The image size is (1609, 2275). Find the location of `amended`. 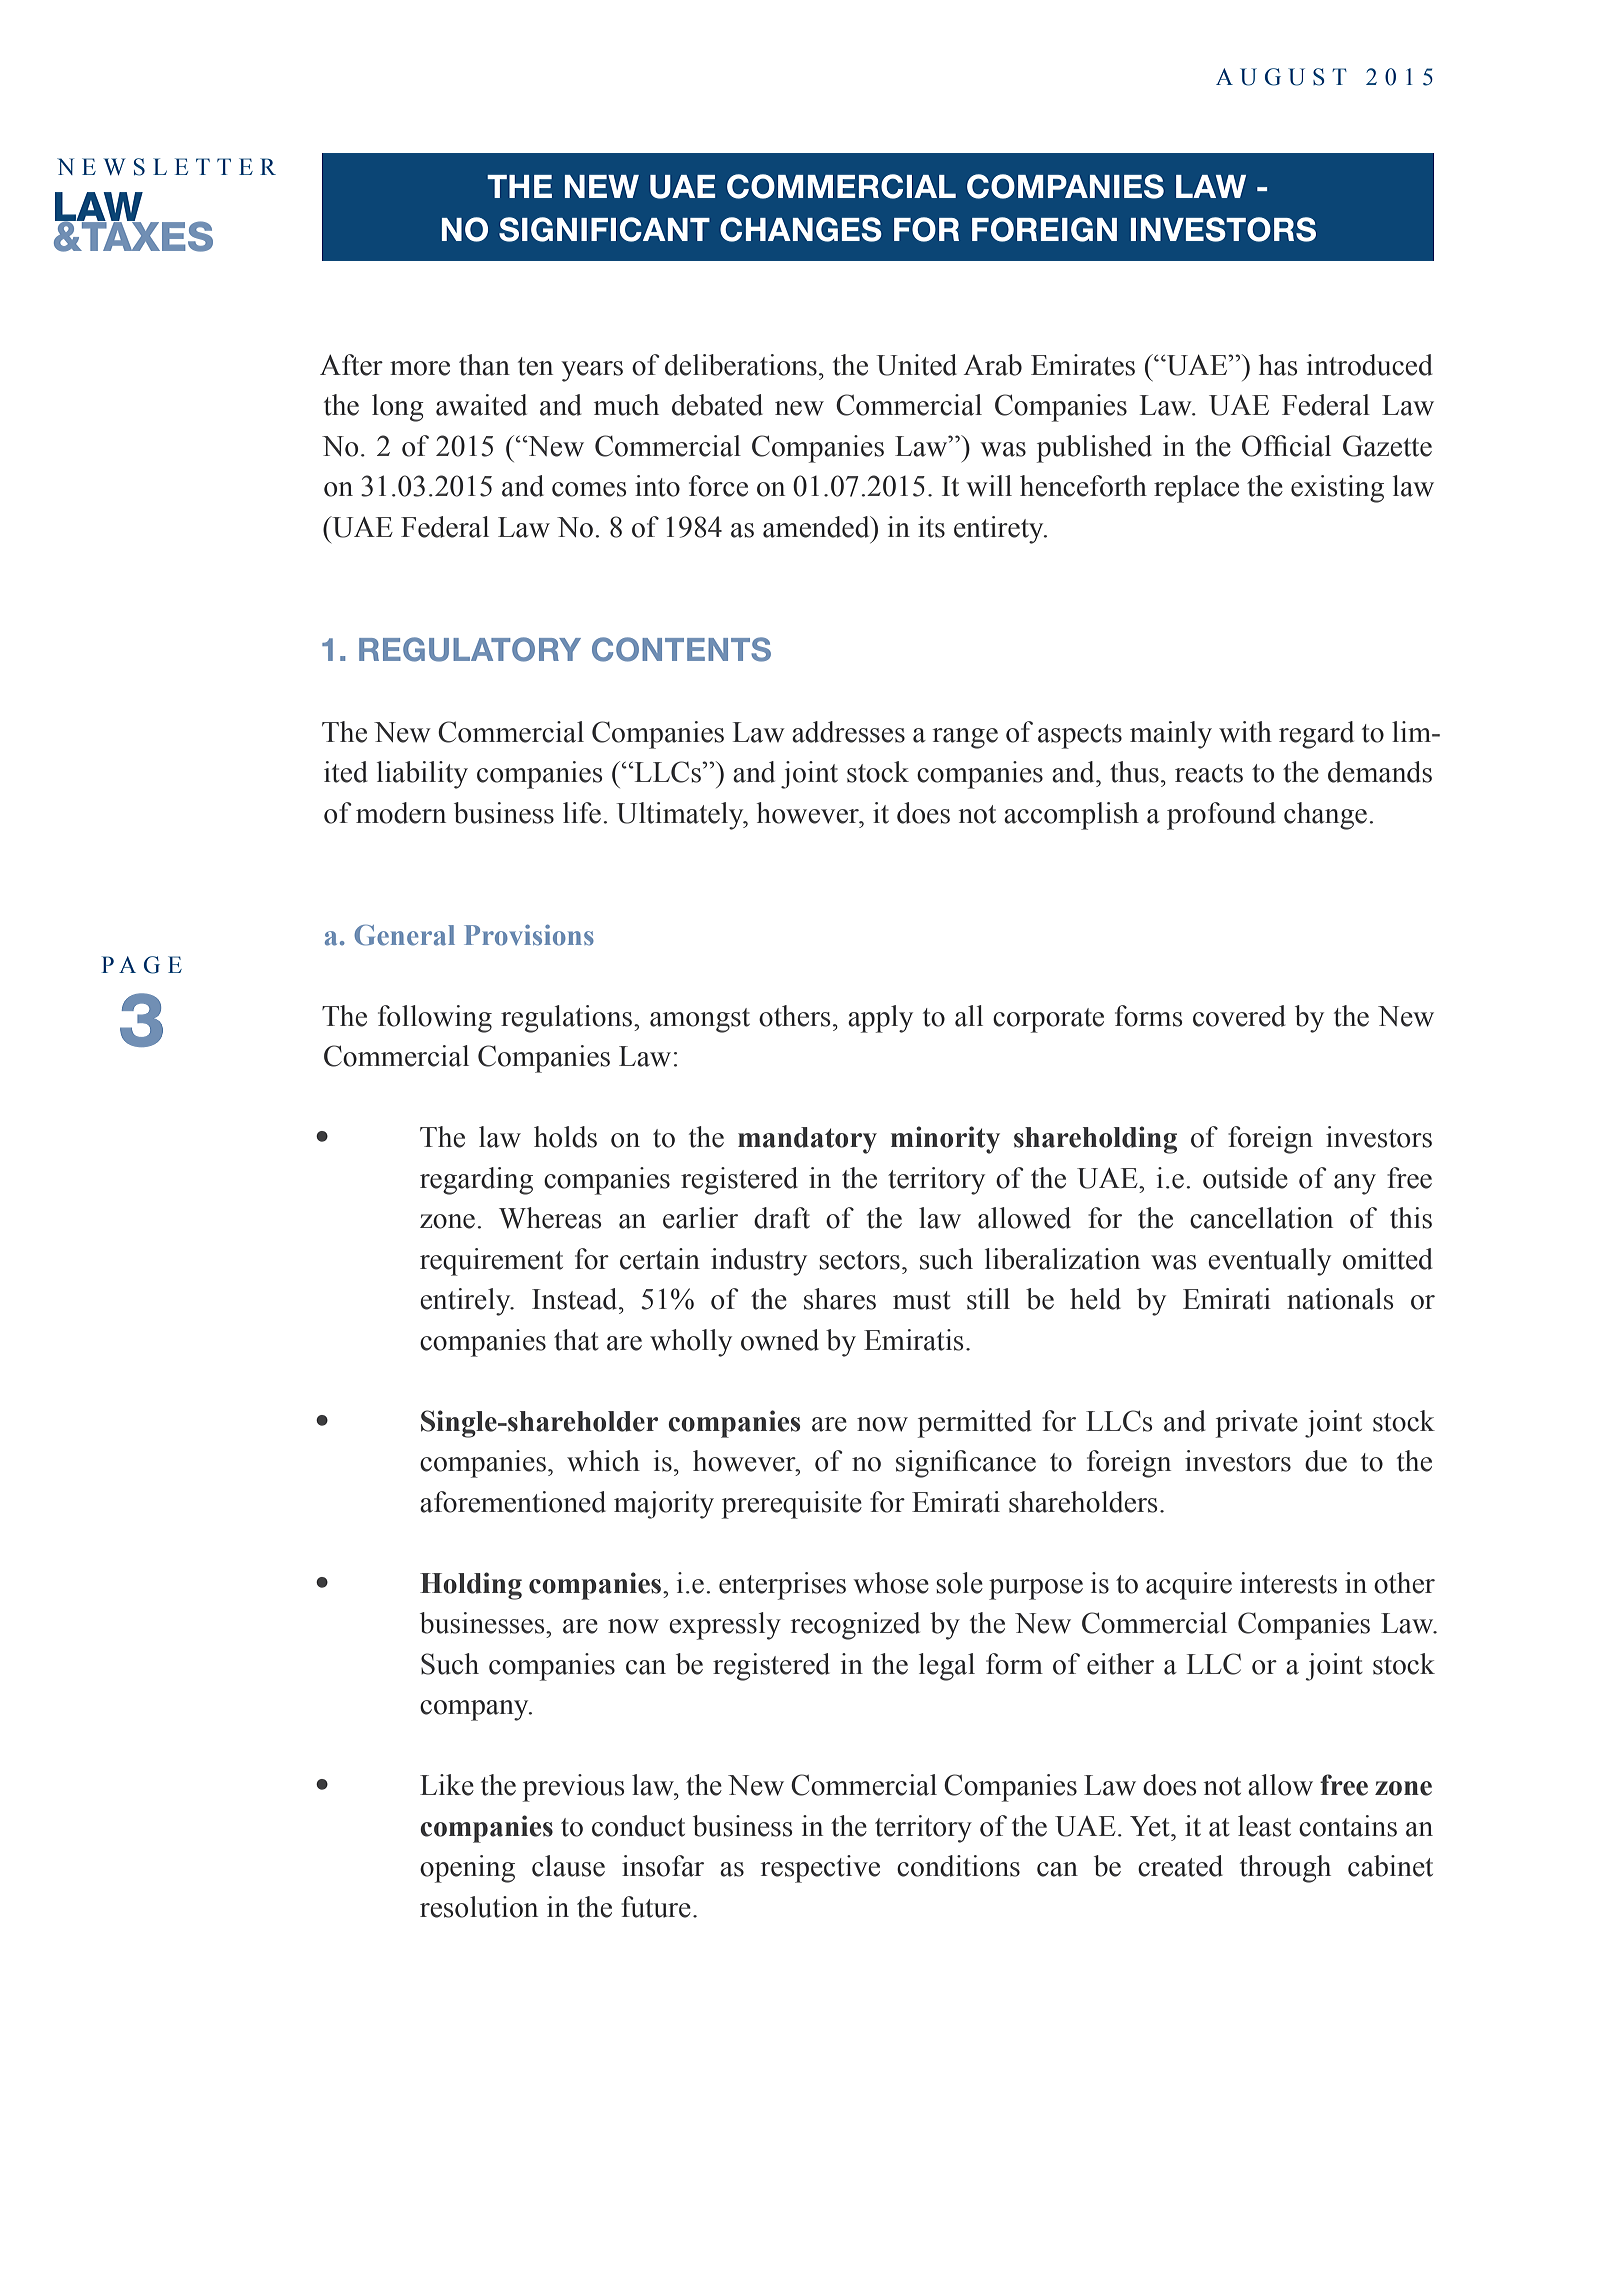

amended is located at coordinates (817, 527).
